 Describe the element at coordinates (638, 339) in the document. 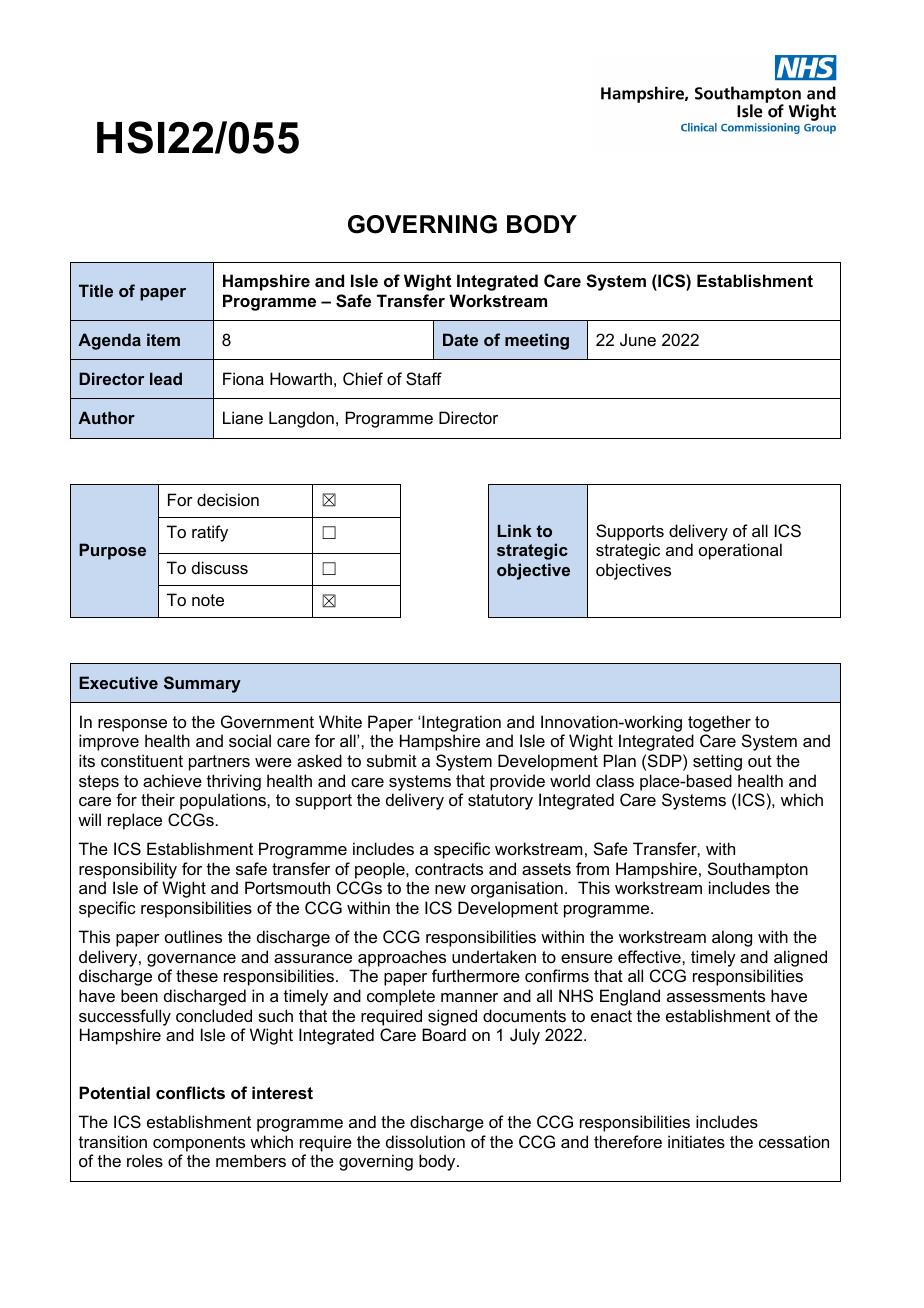

I see `June` at that location.
